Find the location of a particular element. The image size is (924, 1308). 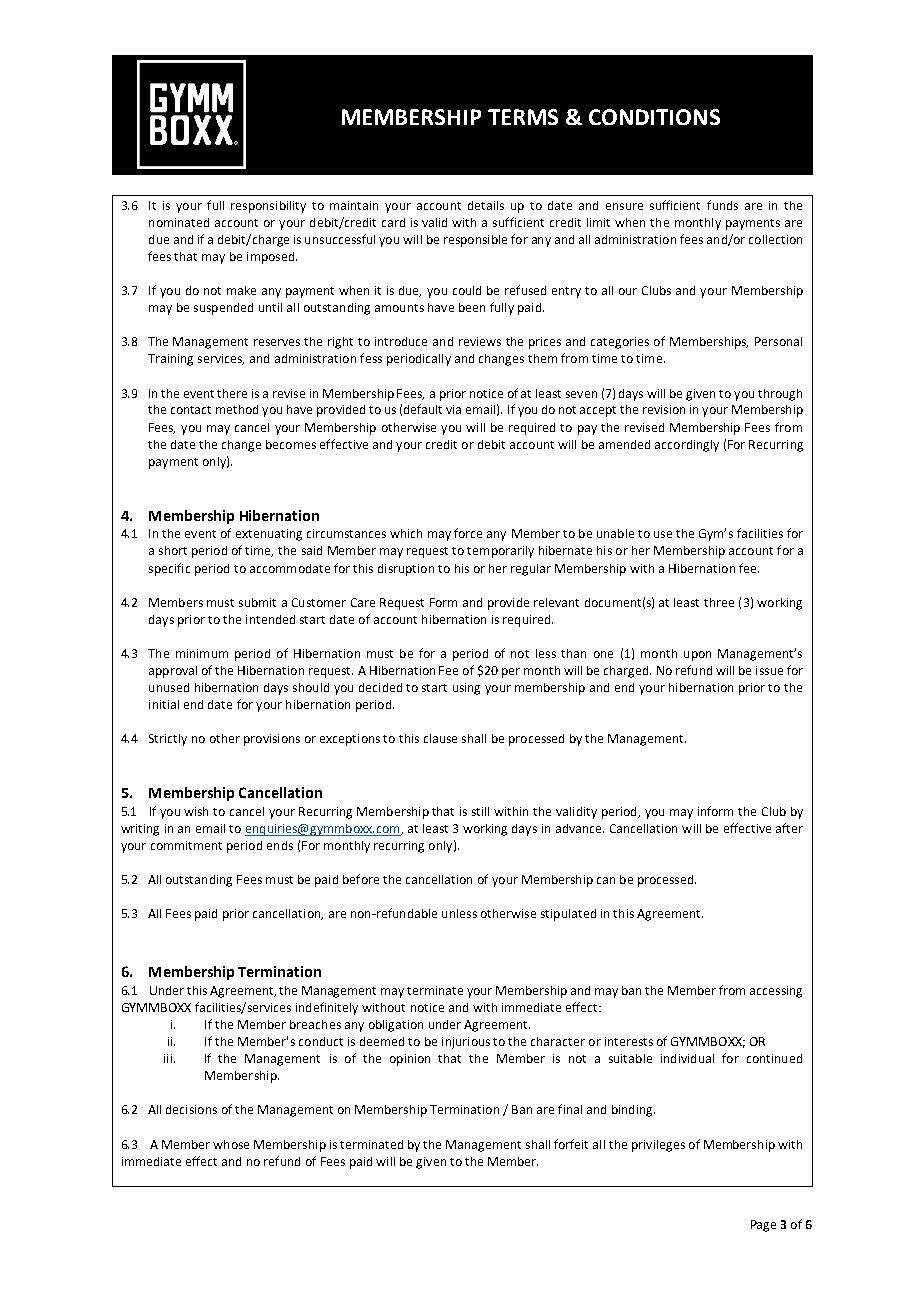

there is located at coordinates (232, 393).
